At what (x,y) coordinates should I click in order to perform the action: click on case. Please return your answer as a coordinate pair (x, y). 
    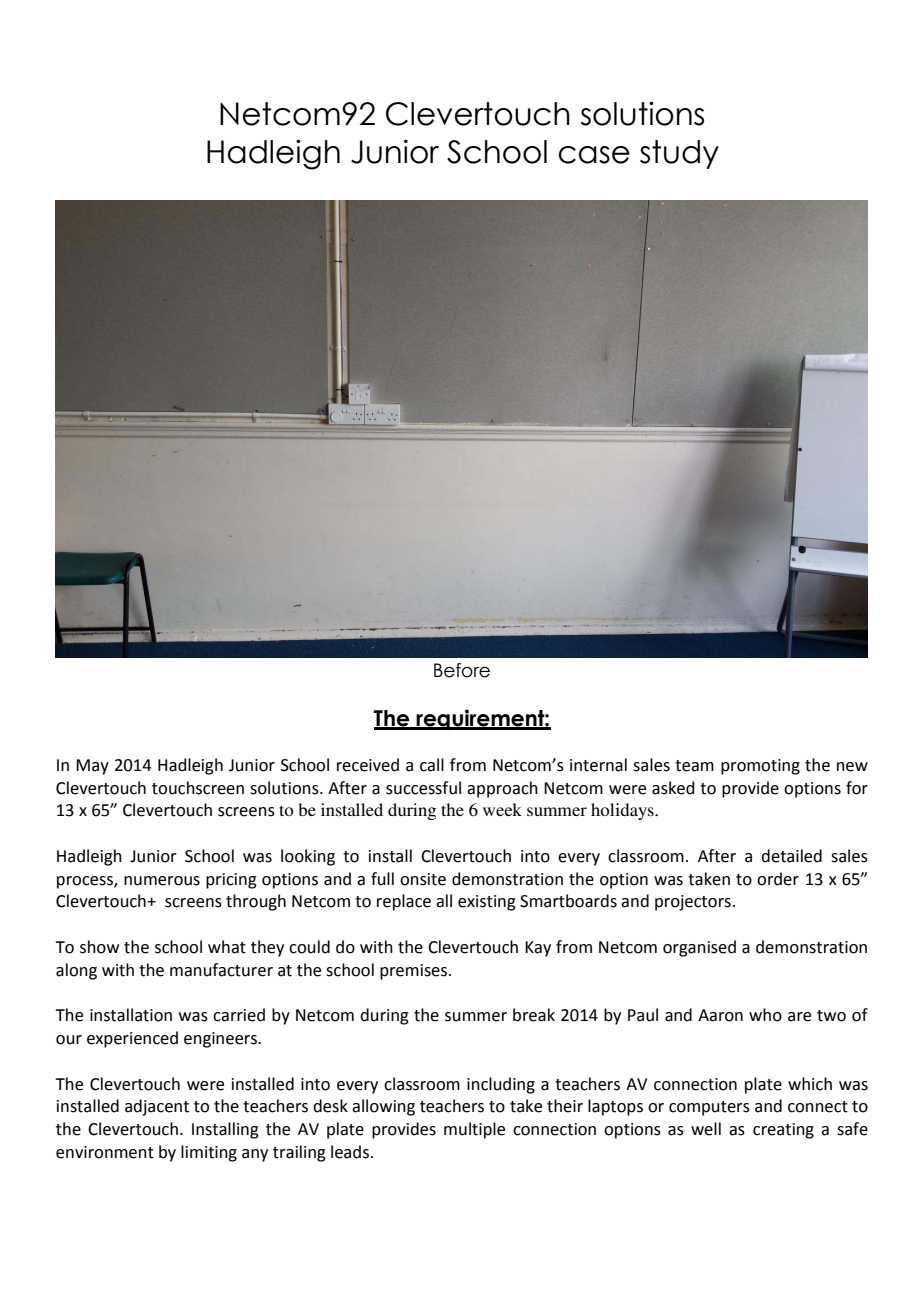
    Looking at the image, I should click on (594, 155).
